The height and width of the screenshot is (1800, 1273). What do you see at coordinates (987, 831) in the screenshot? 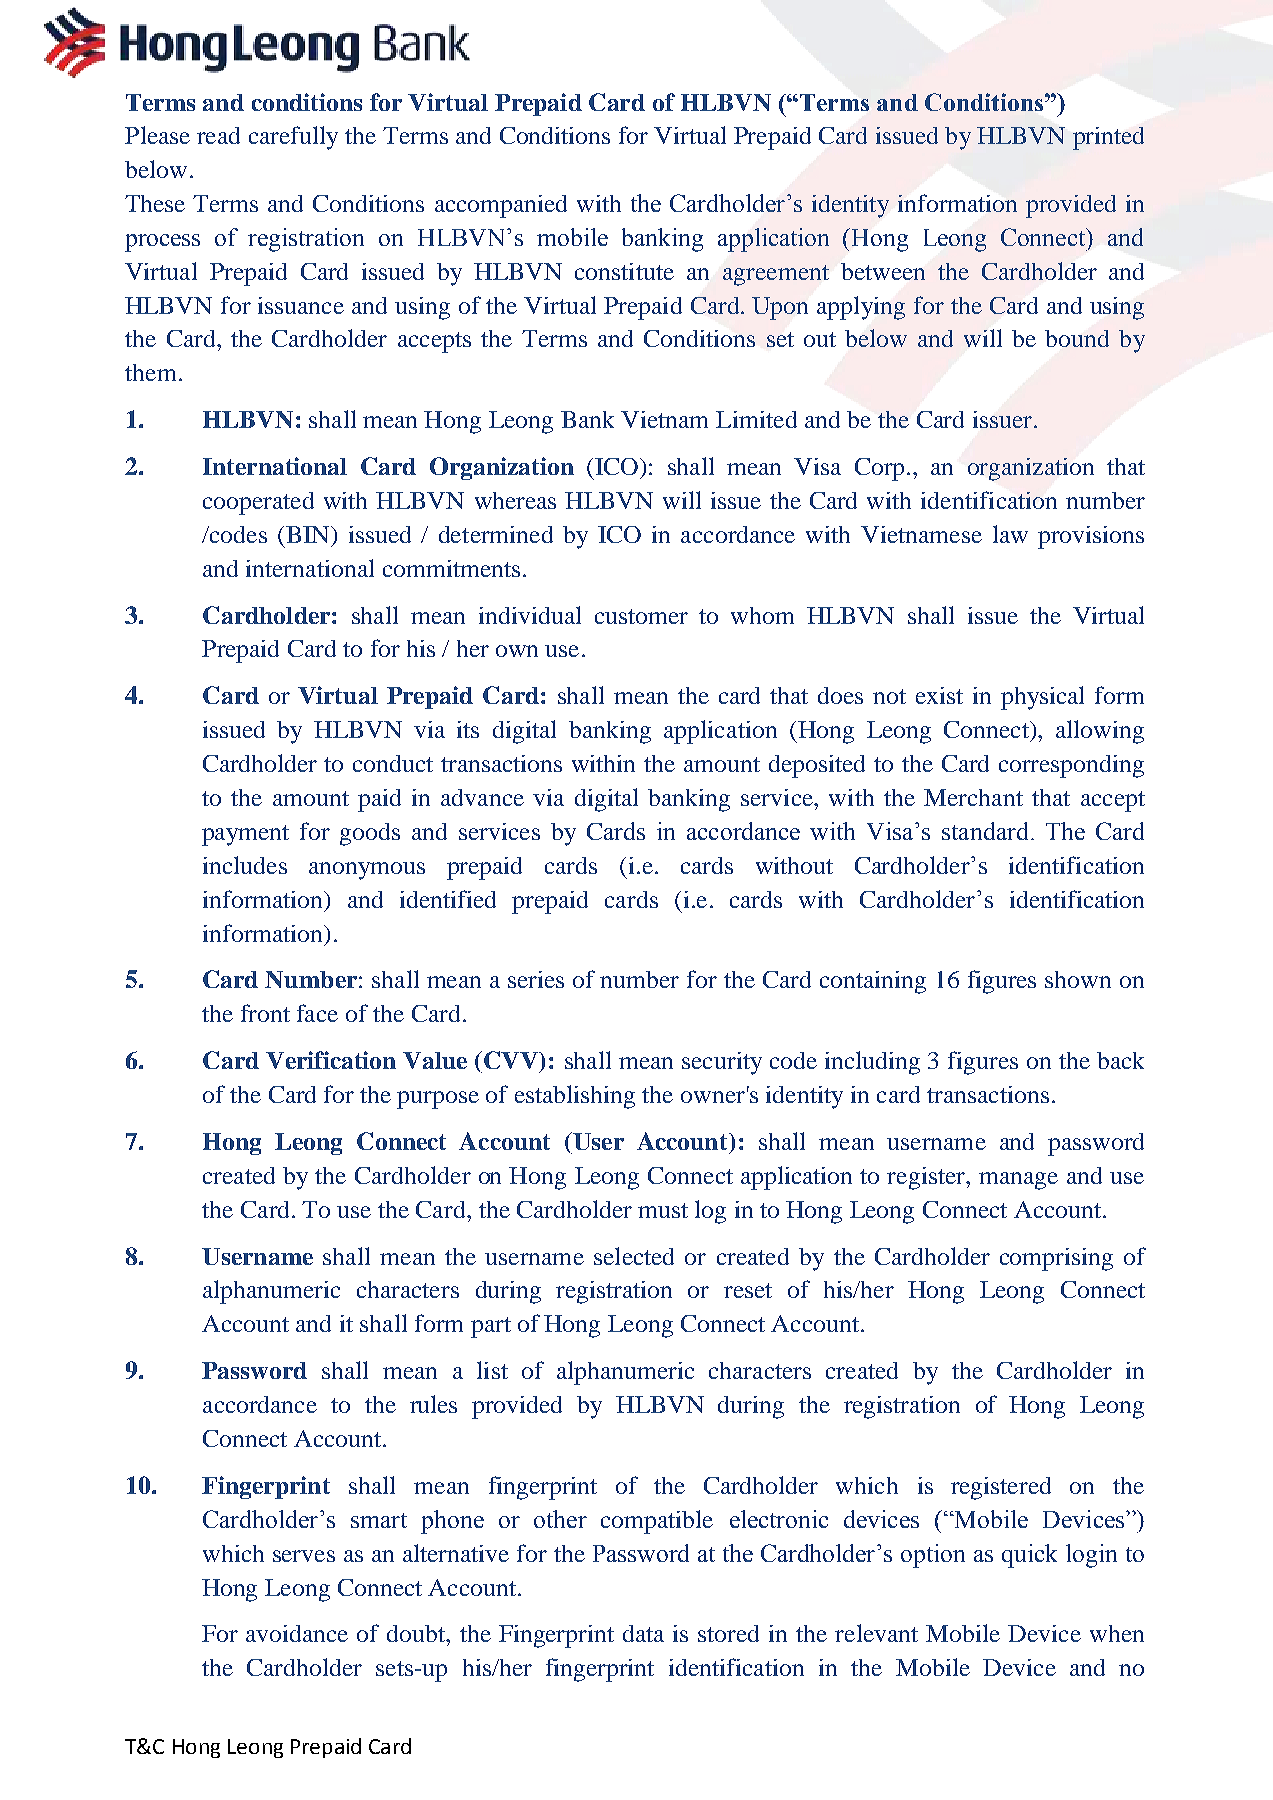
I see `standard` at bounding box center [987, 831].
